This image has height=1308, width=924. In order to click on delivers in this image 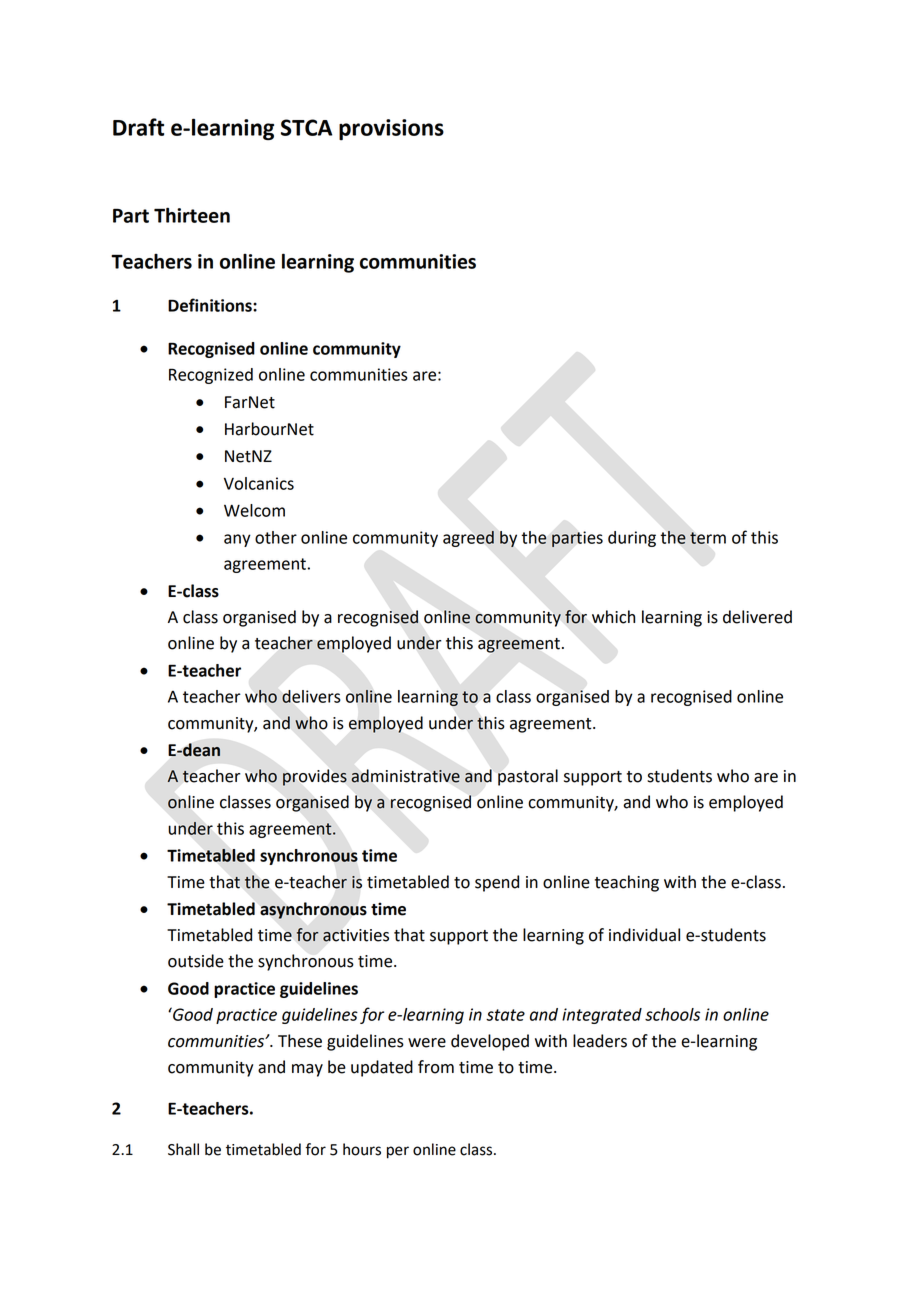, I will do `click(311, 696)`.
